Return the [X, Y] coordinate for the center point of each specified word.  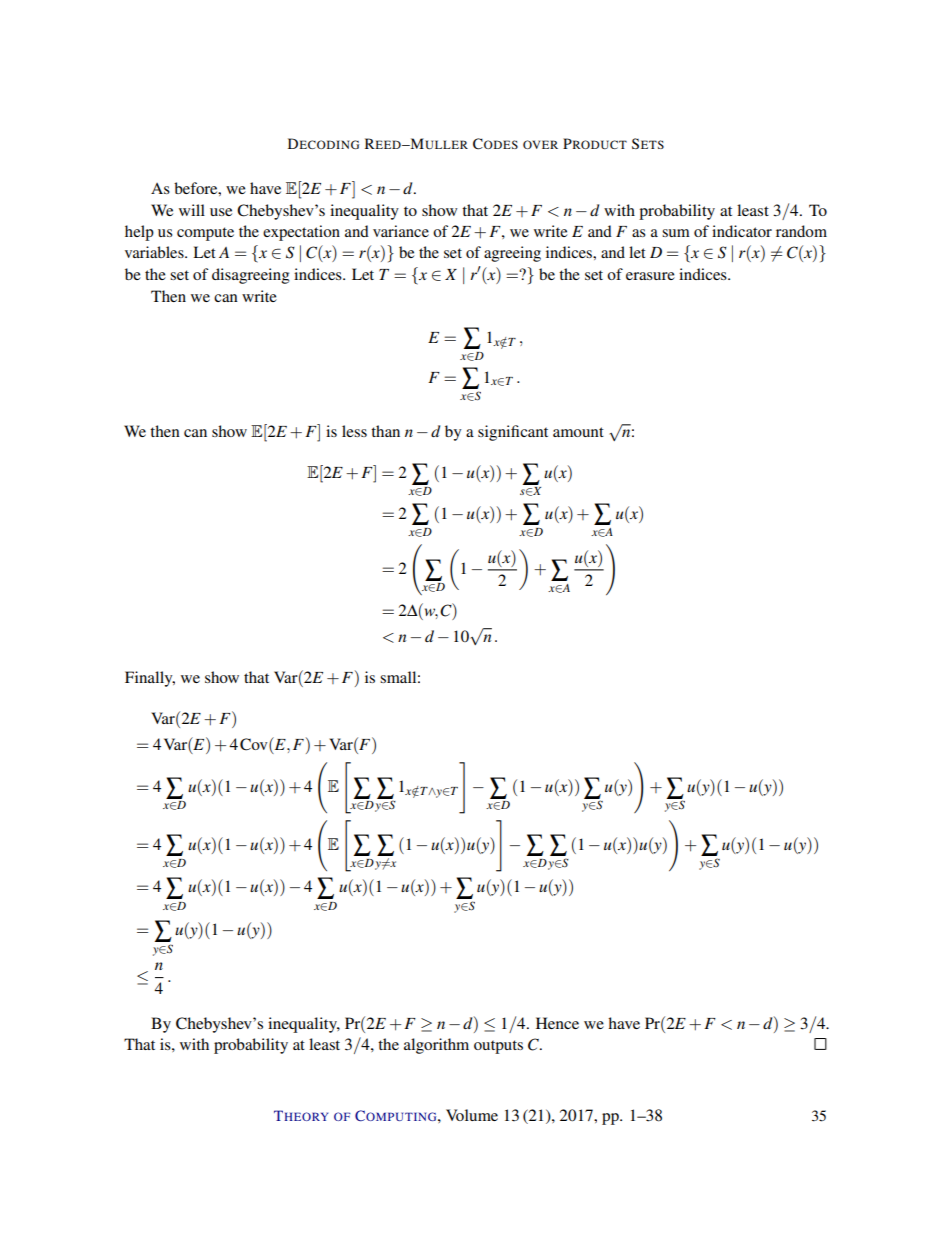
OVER [540, 144]
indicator [742, 231]
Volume [472, 1115]
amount [578, 432]
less [354, 431]
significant [513, 433]
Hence [557, 1023]
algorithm [436, 1046]
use [221, 212]
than [385, 431]
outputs [498, 1047]
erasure [650, 276]
